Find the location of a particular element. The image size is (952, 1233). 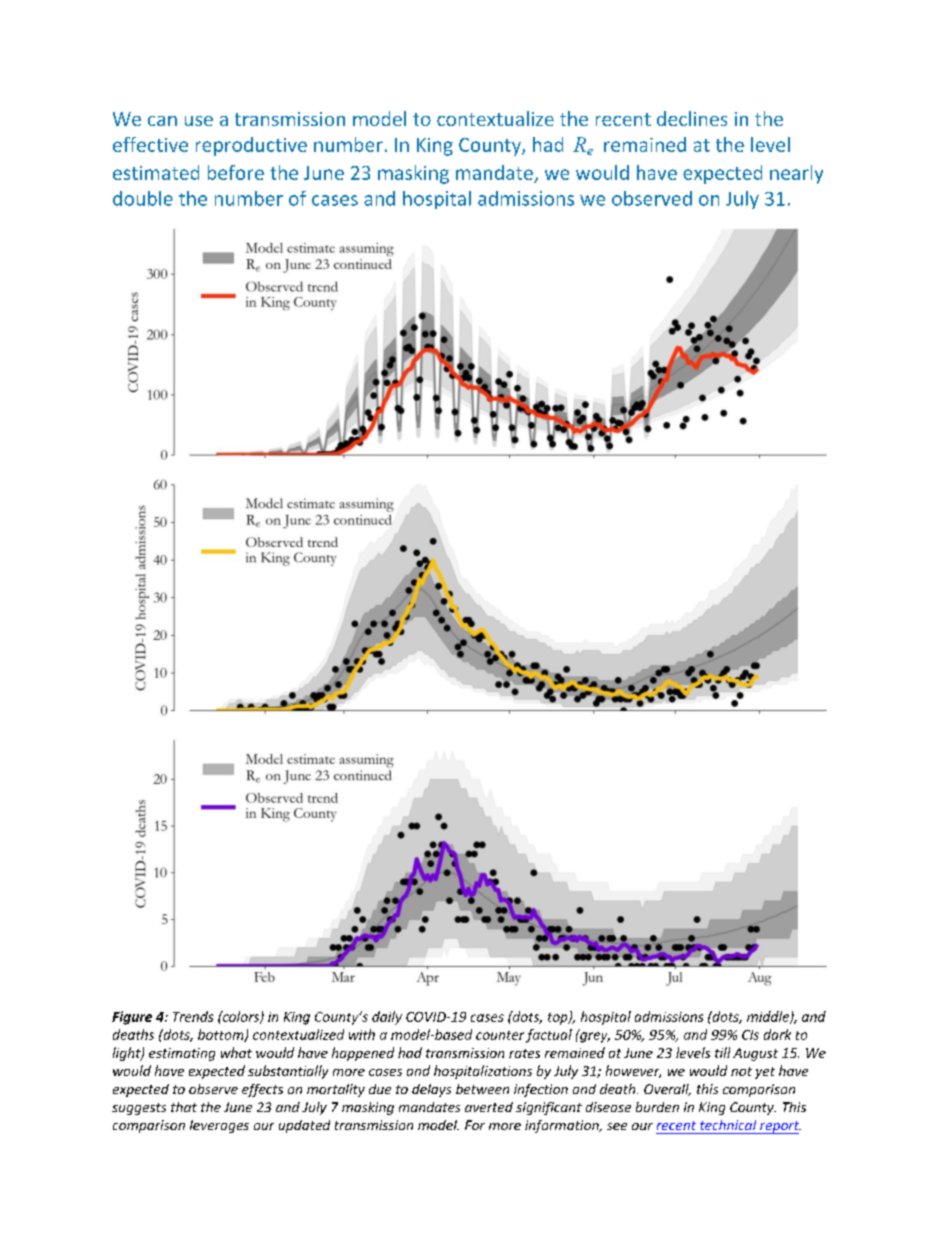

declines is located at coordinates (692, 118).
